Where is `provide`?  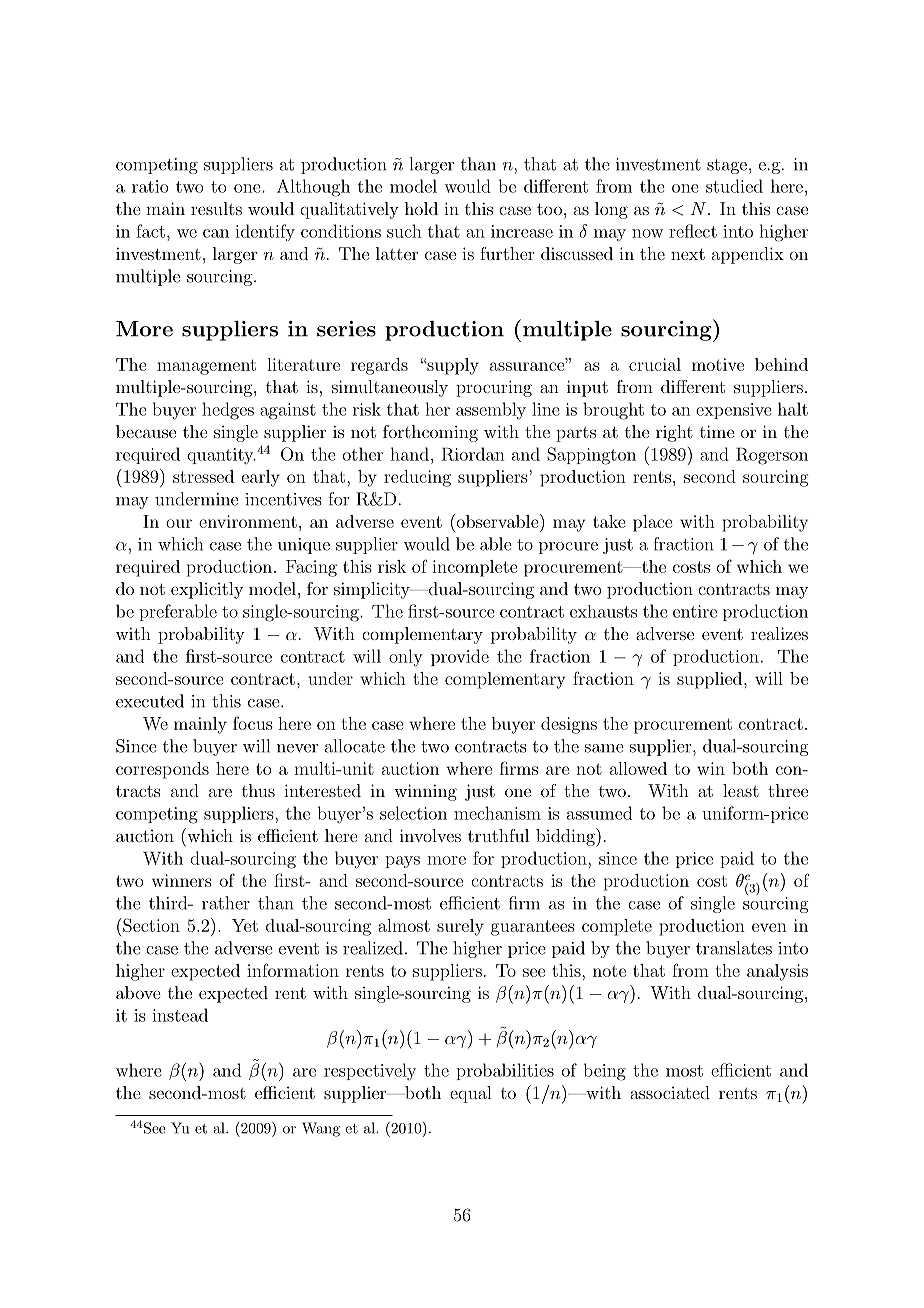 provide is located at coordinates (460, 657).
